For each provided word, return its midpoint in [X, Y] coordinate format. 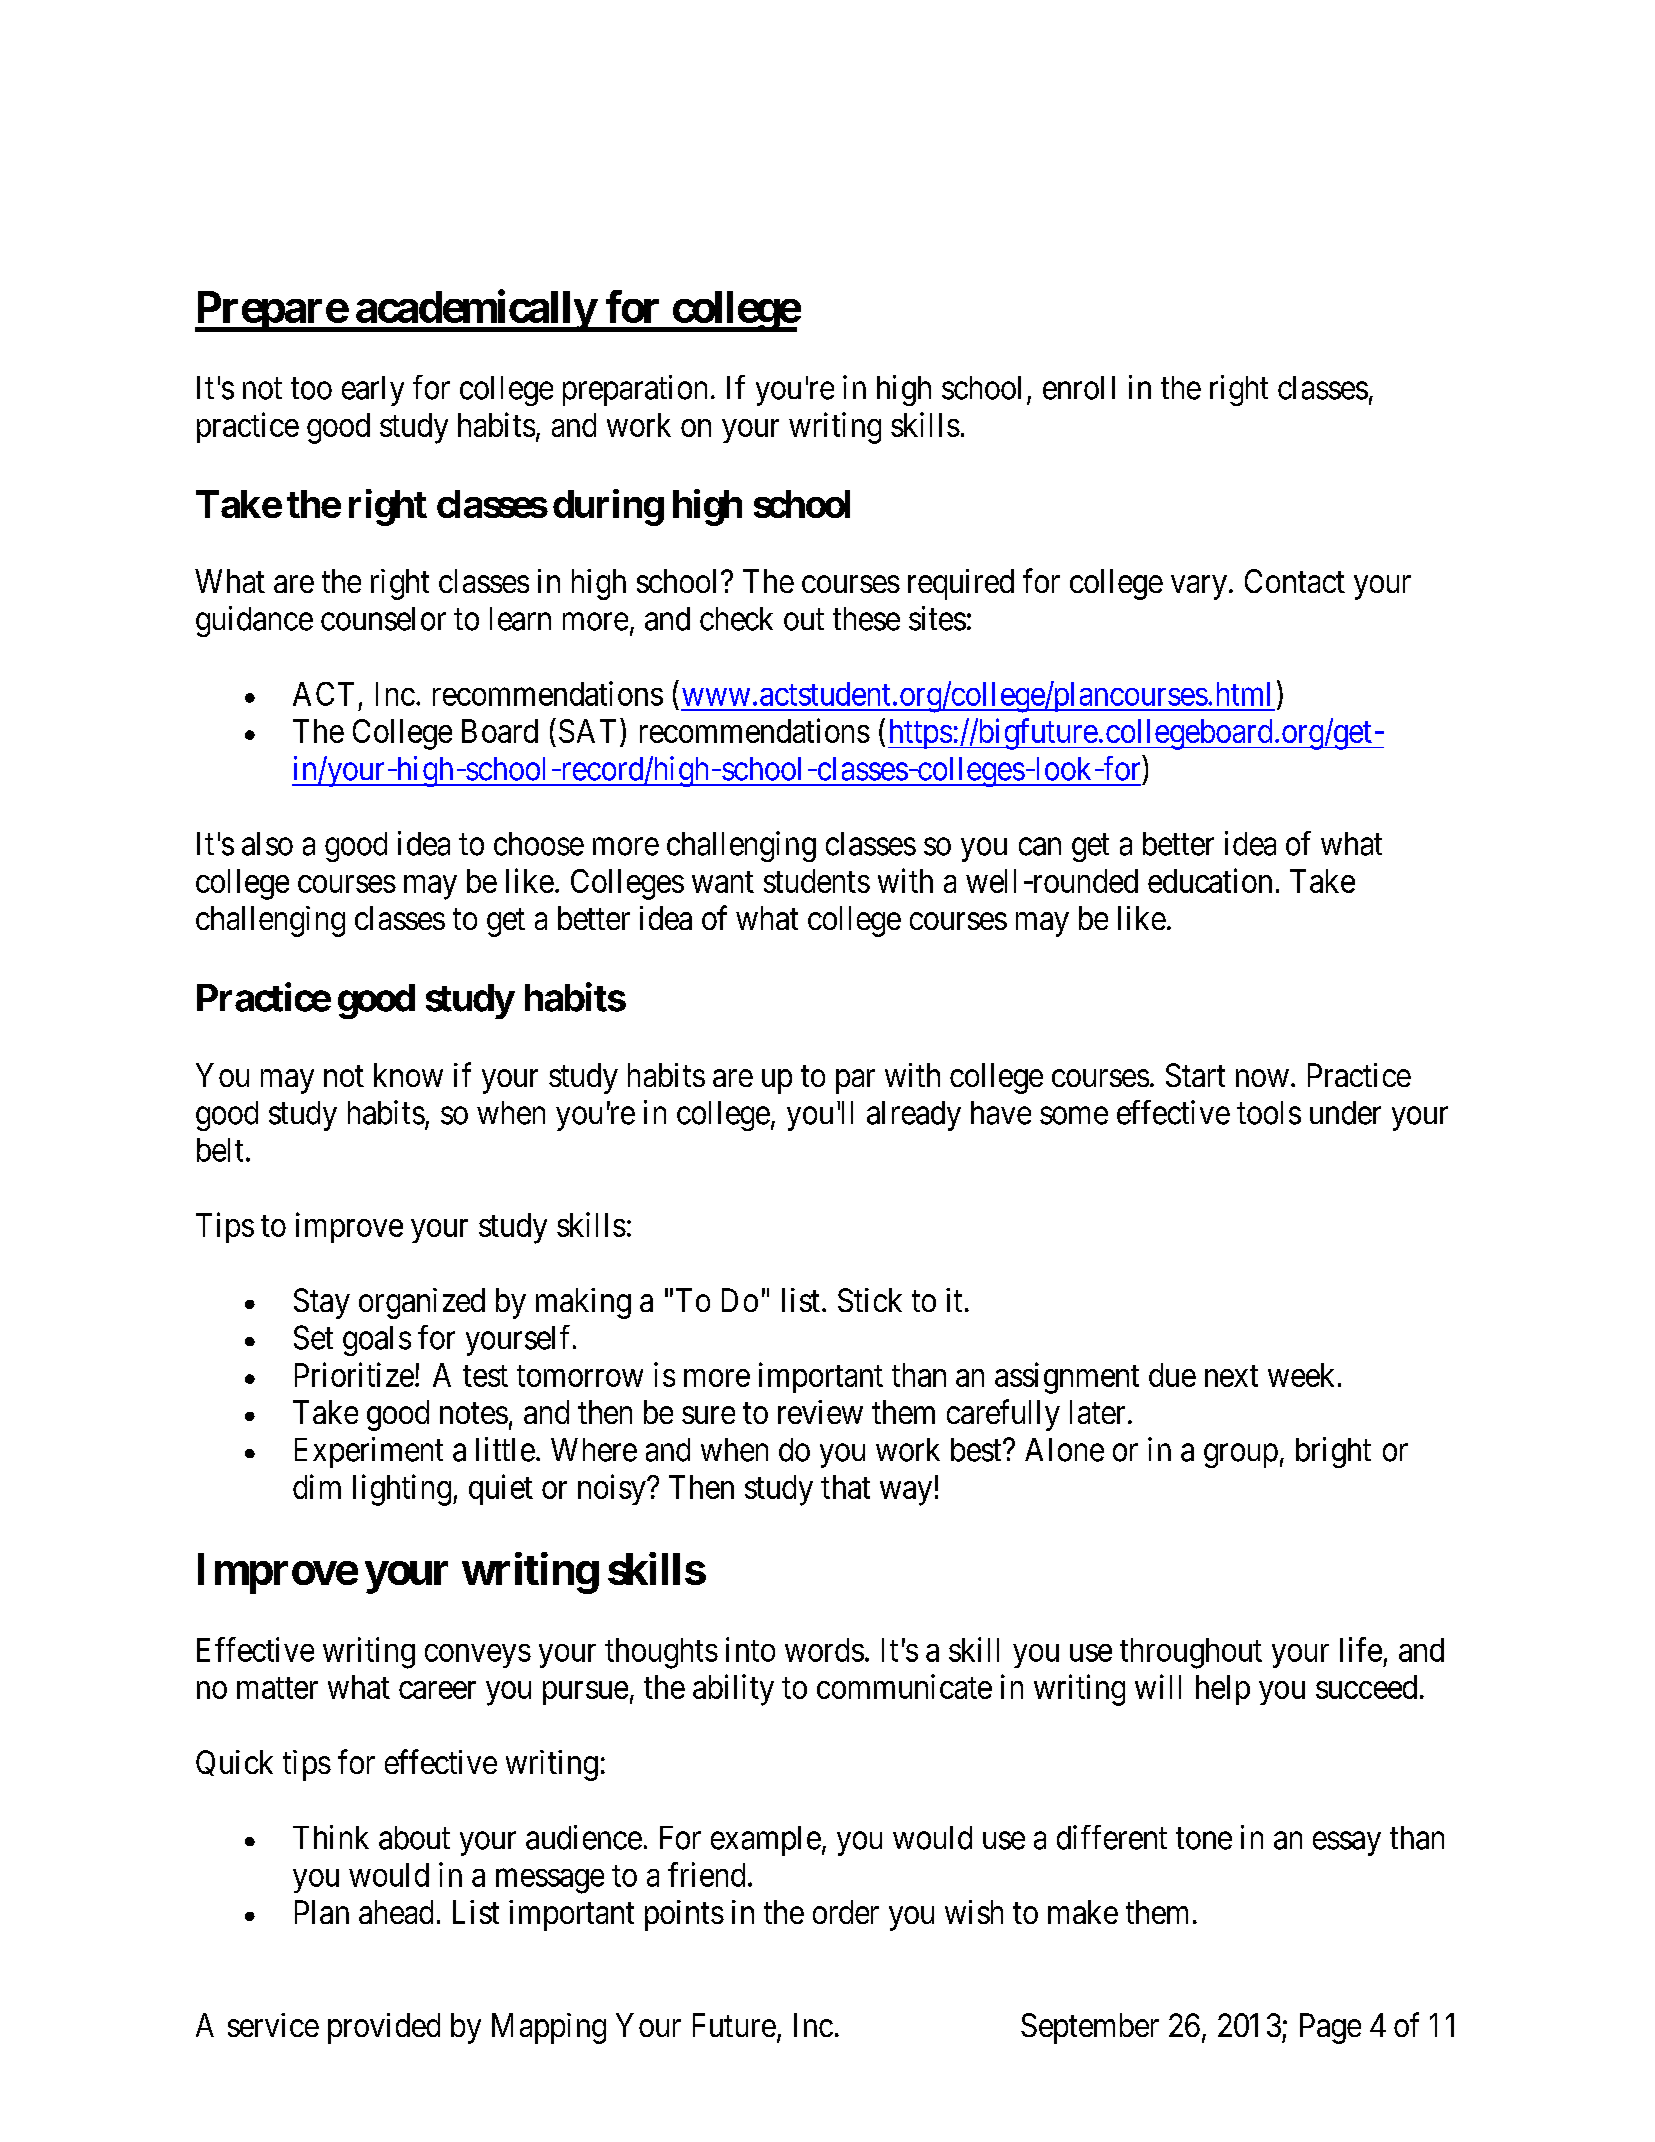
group [1241, 1456]
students [817, 881]
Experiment [369, 1452]
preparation [635, 390]
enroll [1079, 388]
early [373, 391]
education [1210, 880]
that [845, 1487]
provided [384, 2028]
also [267, 844]
